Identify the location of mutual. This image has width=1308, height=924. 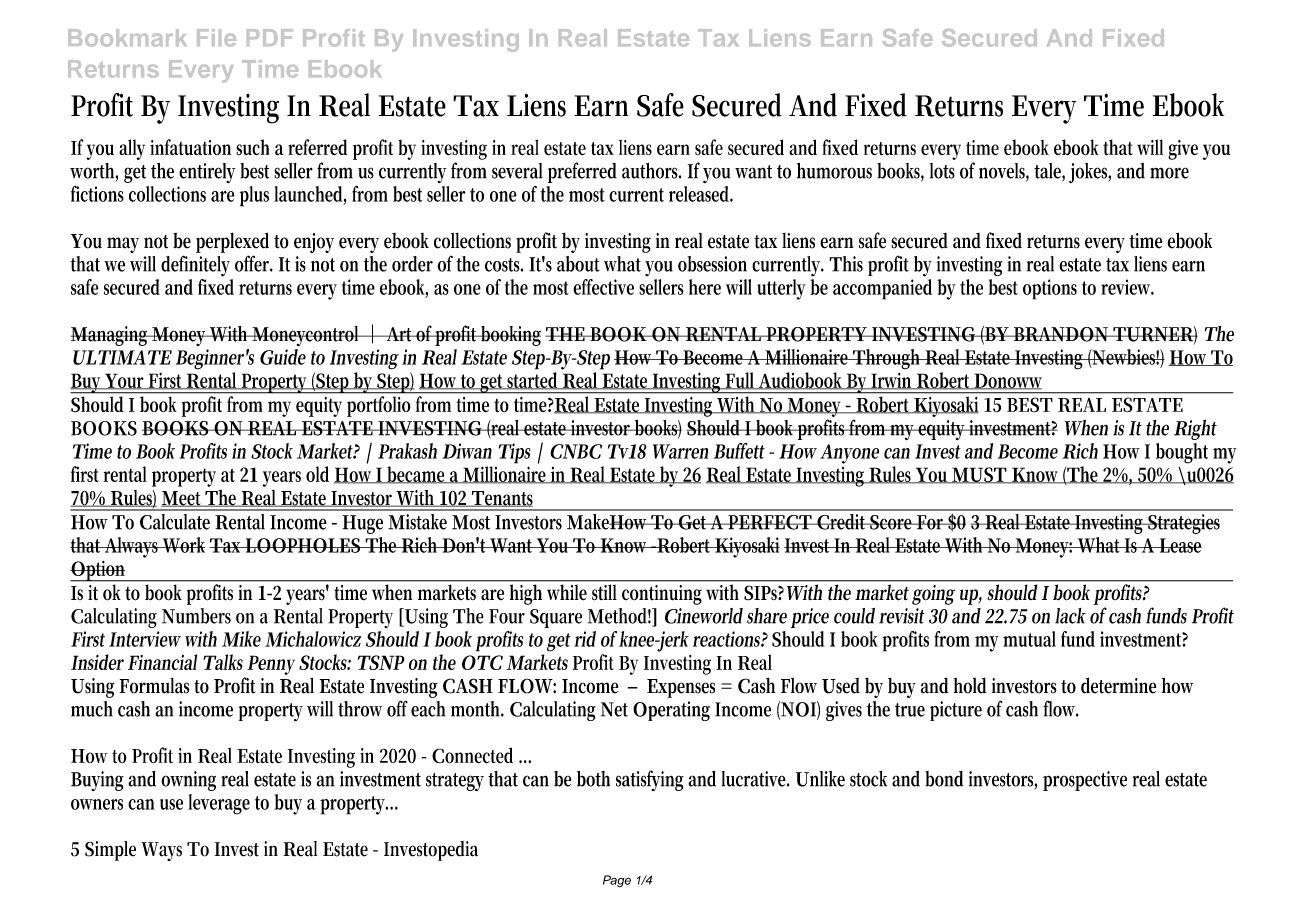
(1029, 639).
